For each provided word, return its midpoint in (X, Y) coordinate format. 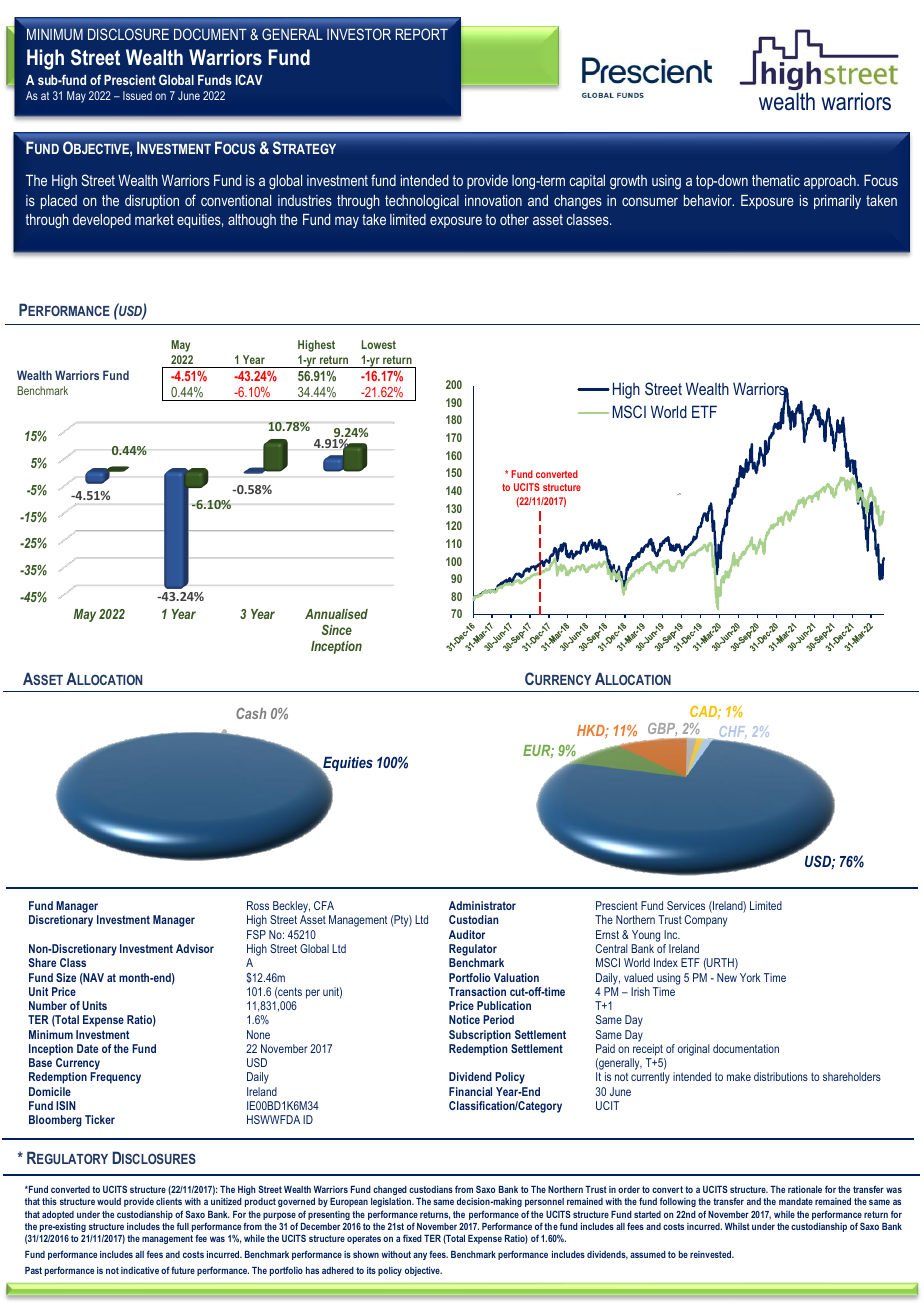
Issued (137, 95)
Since (337, 629)
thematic (776, 180)
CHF (733, 731)
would (109, 1201)
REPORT (421, 34)
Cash (251, 713)
